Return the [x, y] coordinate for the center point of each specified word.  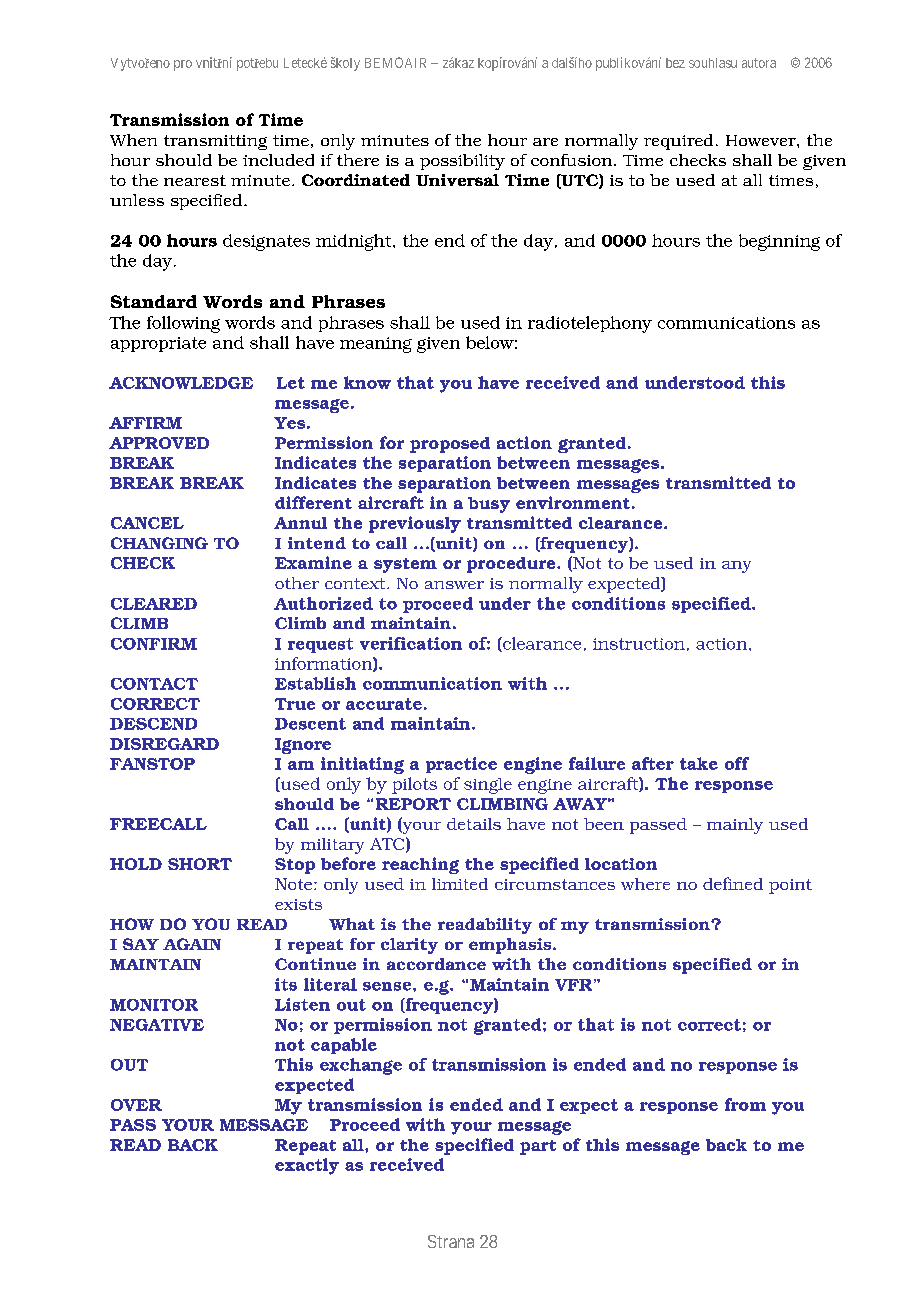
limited [460, 884]
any [736, 567]
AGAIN [192, 944]
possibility [462, 162]
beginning [779, 242]
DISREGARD [164, 744]
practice [461, 765]
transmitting [215, 142]
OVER [136, 1105]
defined [733, 883]
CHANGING [159, 543]
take [699, 763]
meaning [376, 345]
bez [675, 63]
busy [489, 505]
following [183, 324]
